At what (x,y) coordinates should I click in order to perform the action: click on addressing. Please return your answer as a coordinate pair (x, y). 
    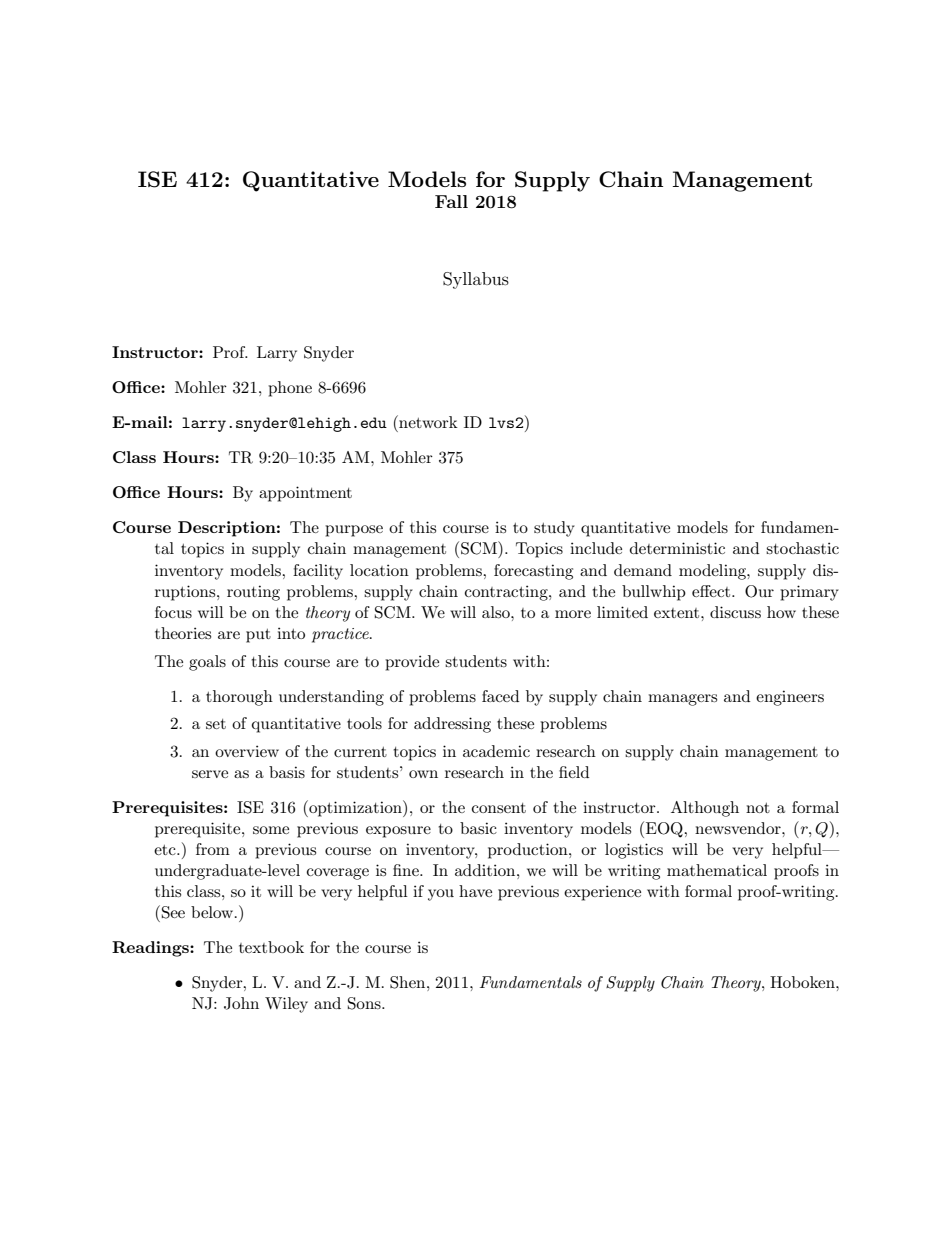
    Looking at the image, I should click on (452, 725).
